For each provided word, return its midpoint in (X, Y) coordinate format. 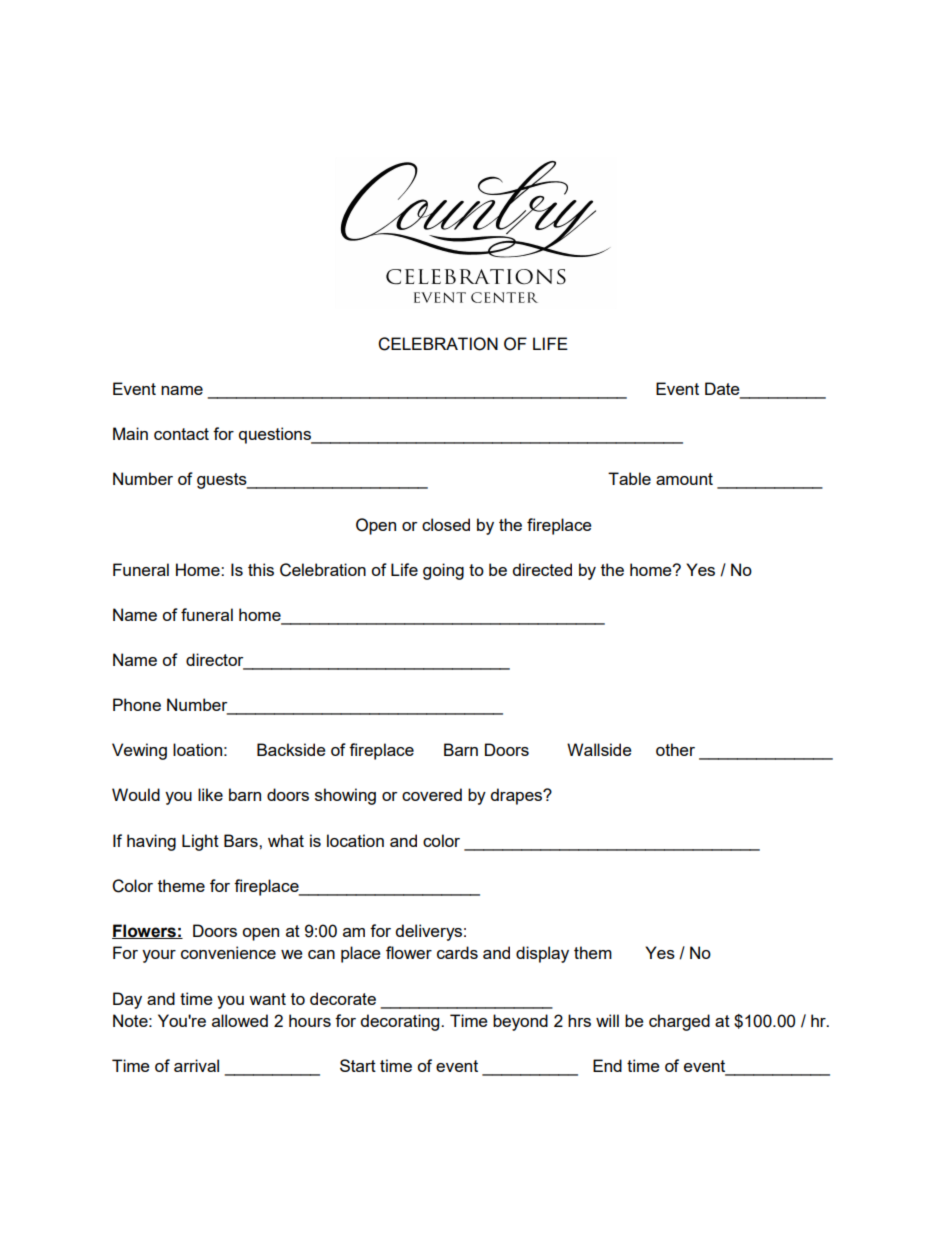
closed (446, 524)
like (210, 794)
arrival (196, 1065)
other (675, 749)
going (443, 571)
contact (181, 434)
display (542, 954)
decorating (401, 1022)
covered (432, 794)
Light (200, 842)
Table (629, 478)
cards (457, 952)
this (261, 569)
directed (542, 569)
